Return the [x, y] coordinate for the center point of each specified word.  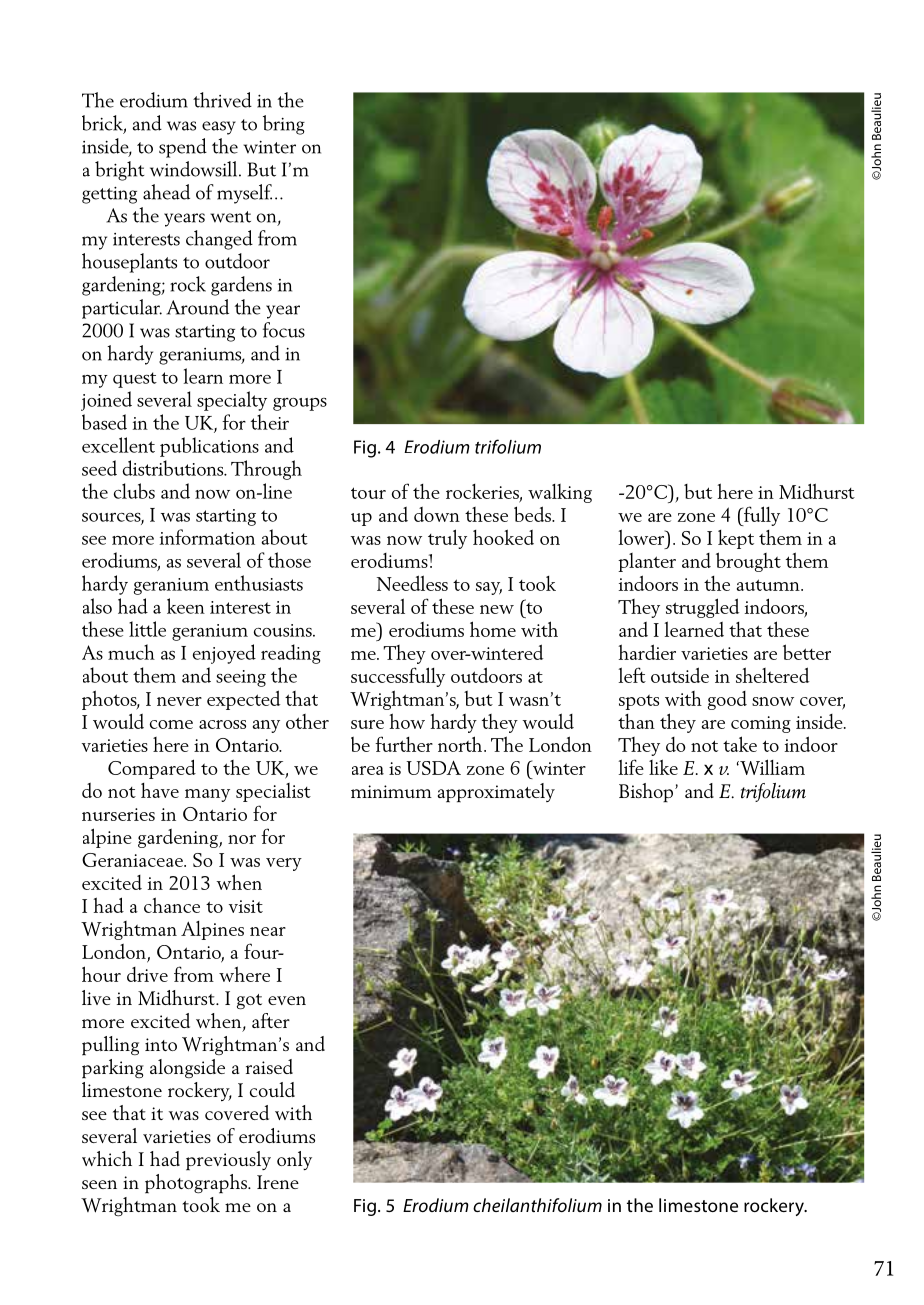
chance [172, 905]
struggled [702, 608]
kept [736, 539]
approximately [496, 793]
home [493, 629]
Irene [278, 1182]
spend [183, 148]
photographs [197, 1184]
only [294, 1160]
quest [135, 380]
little [147, 629]
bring [284, 125]
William [771, 767]
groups [300, 404]
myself [244, 194]
